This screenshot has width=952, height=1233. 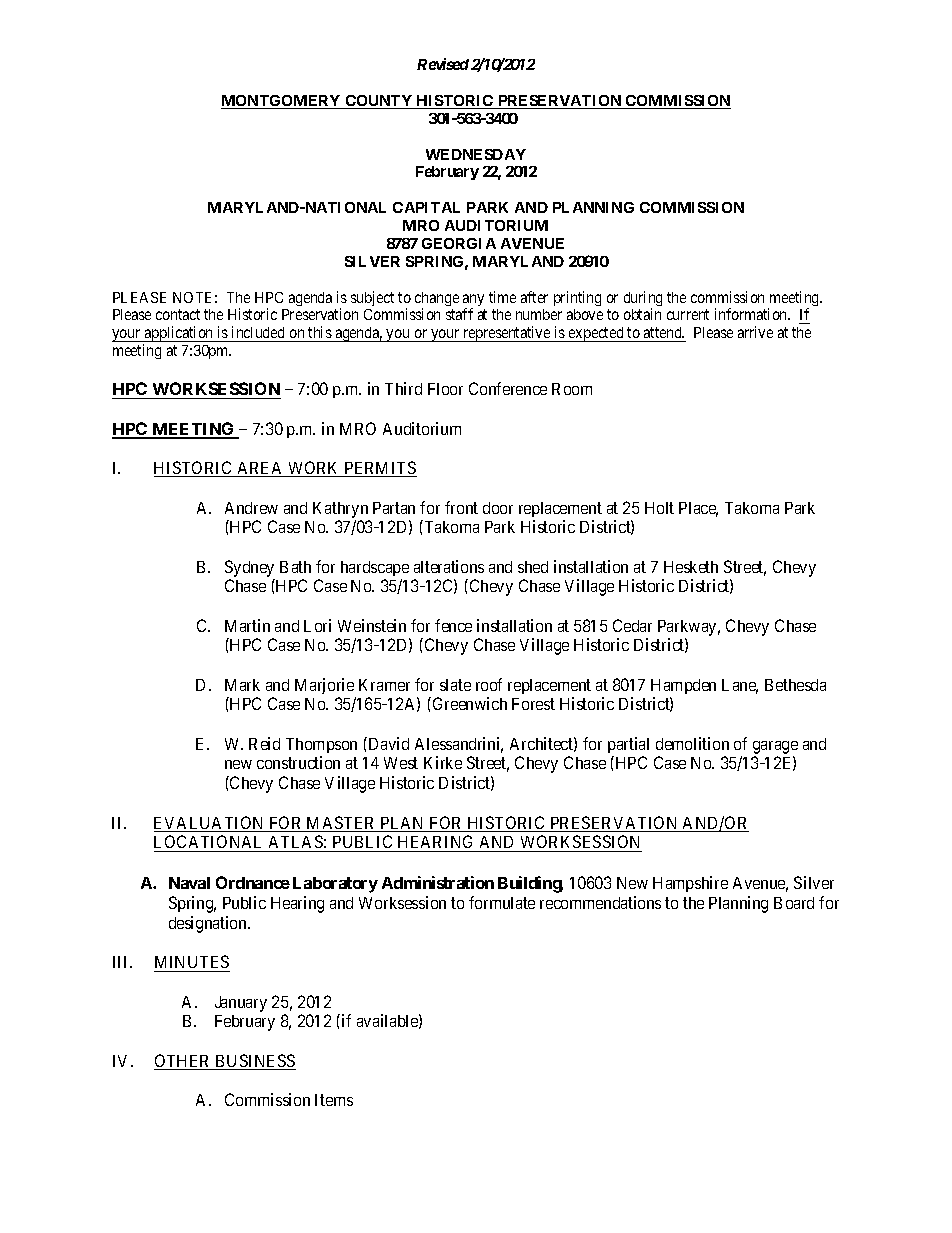 What do you see at coordinates (664, 332) in the screenshot?
I see `attend` at bounding box center [664, 332].
